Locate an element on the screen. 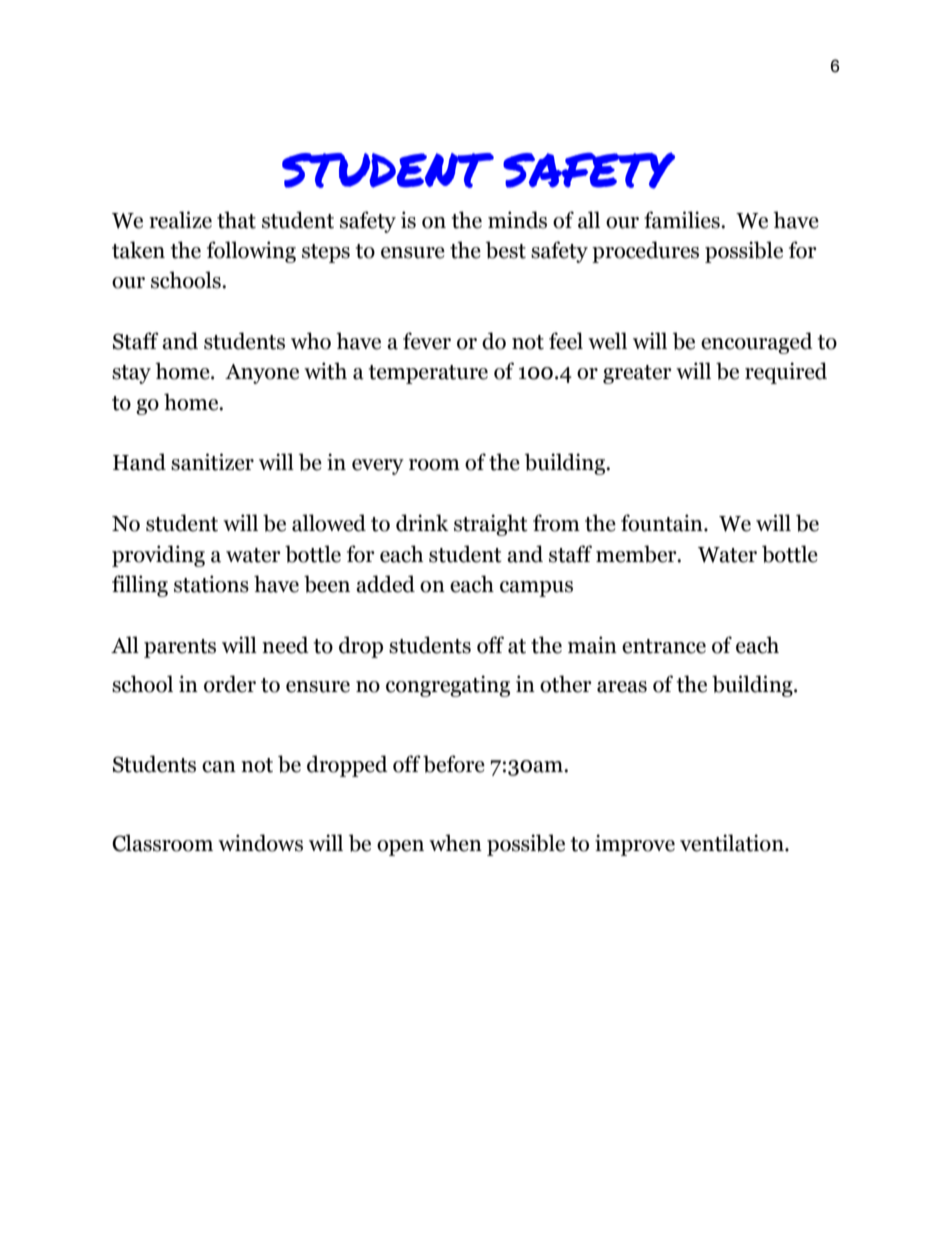 Image resolution: width=952 pixels, height=1233 pixels. straight is located at coordinates (491, 525).
